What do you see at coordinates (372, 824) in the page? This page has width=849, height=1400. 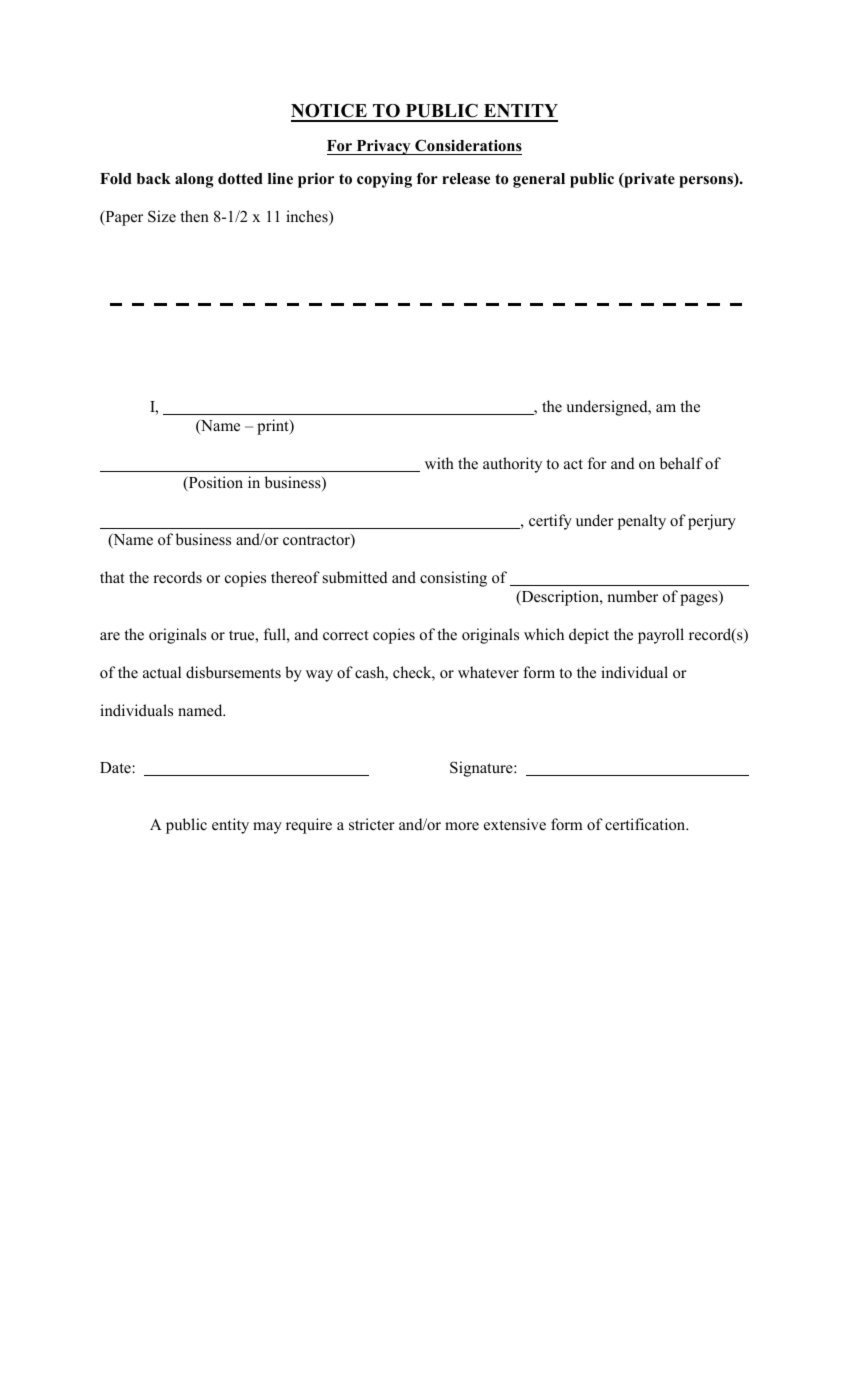 I see `stricter` at bounding box center [372, 824].
